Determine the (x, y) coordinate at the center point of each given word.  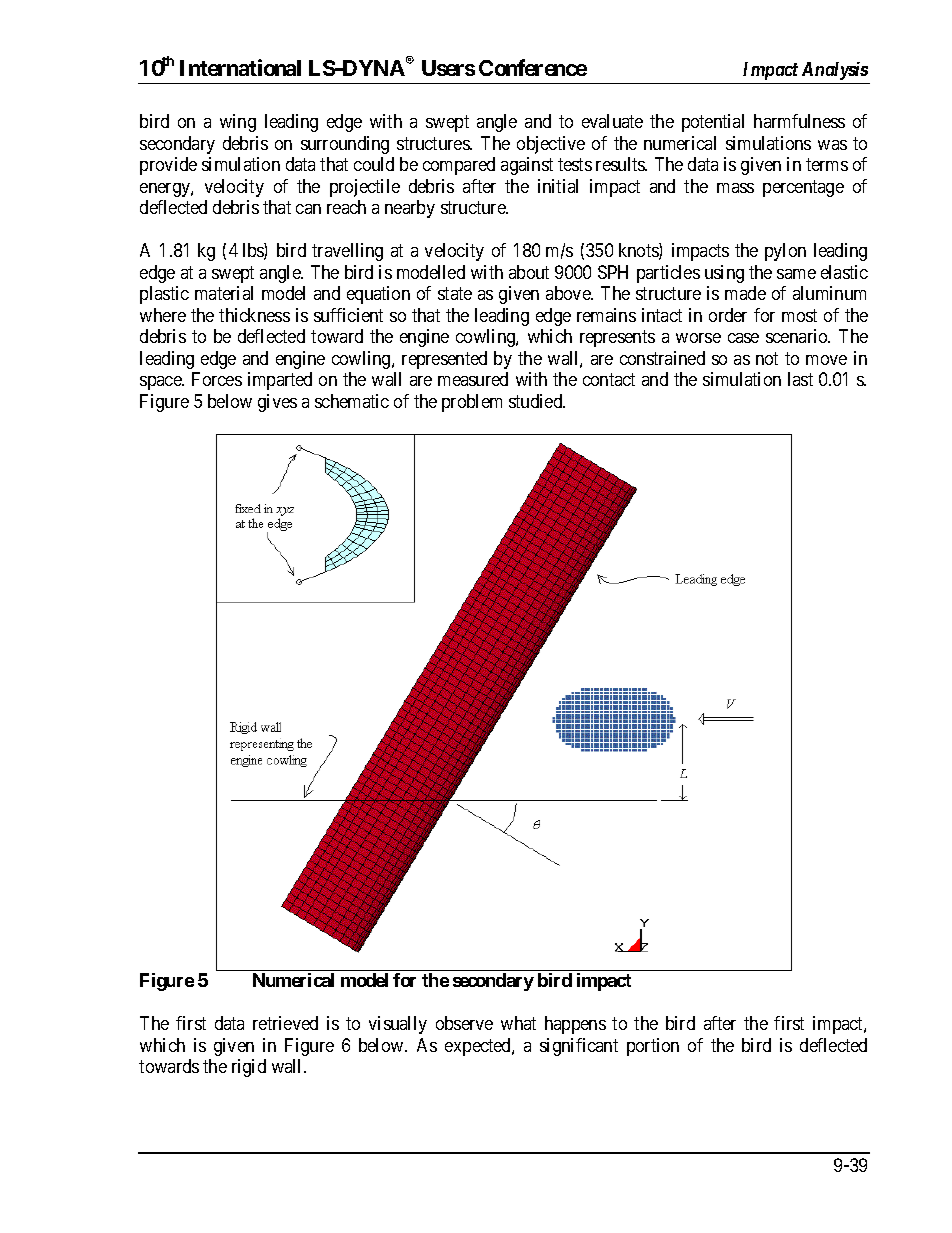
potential (713, 123)
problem (472, 403)
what (518, 1023)
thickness (254, 315)
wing (238, 123)
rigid (249, 1068)
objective (551, 145)
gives (277, 403)
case (743, 338)
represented (444, 360)
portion (653, 1047)
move (826, 360)
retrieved (285, 1023)
